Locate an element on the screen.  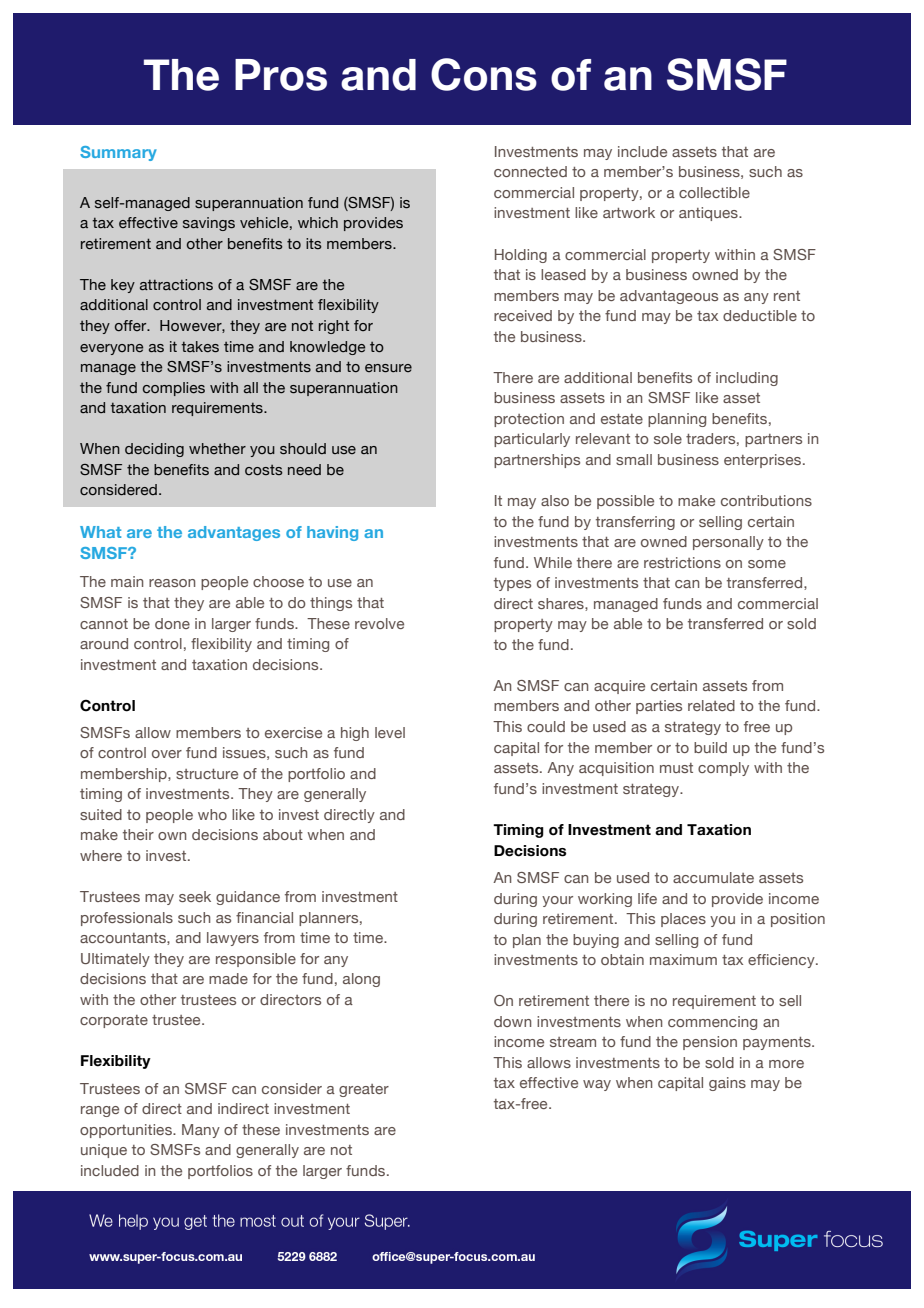
Summary is located at coordinates (118, 153).
